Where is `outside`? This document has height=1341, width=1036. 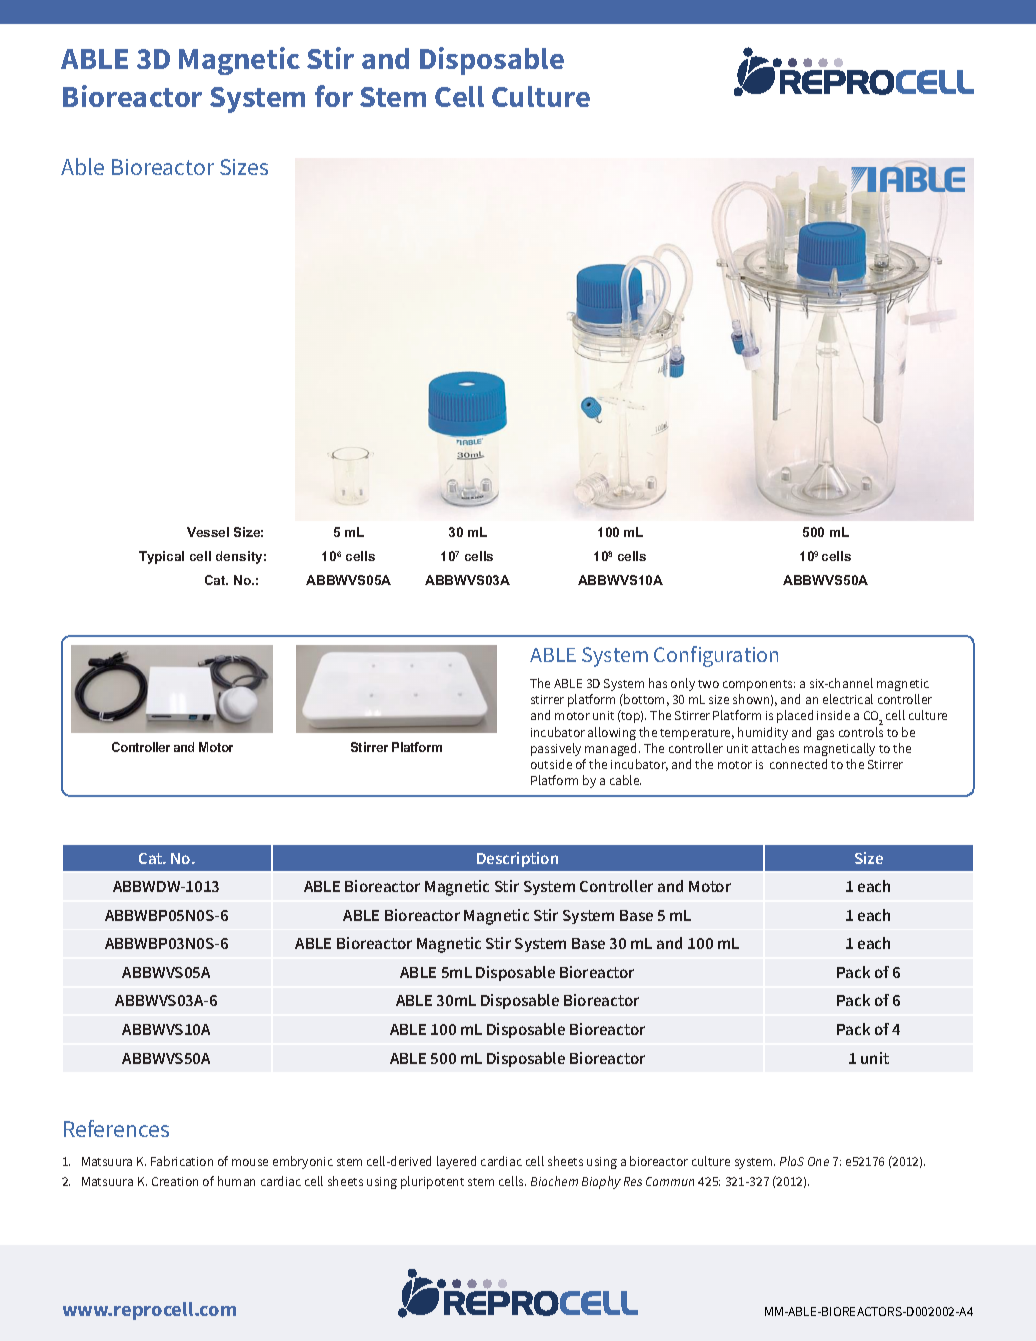 outside is located at coordinates (551, 764).
